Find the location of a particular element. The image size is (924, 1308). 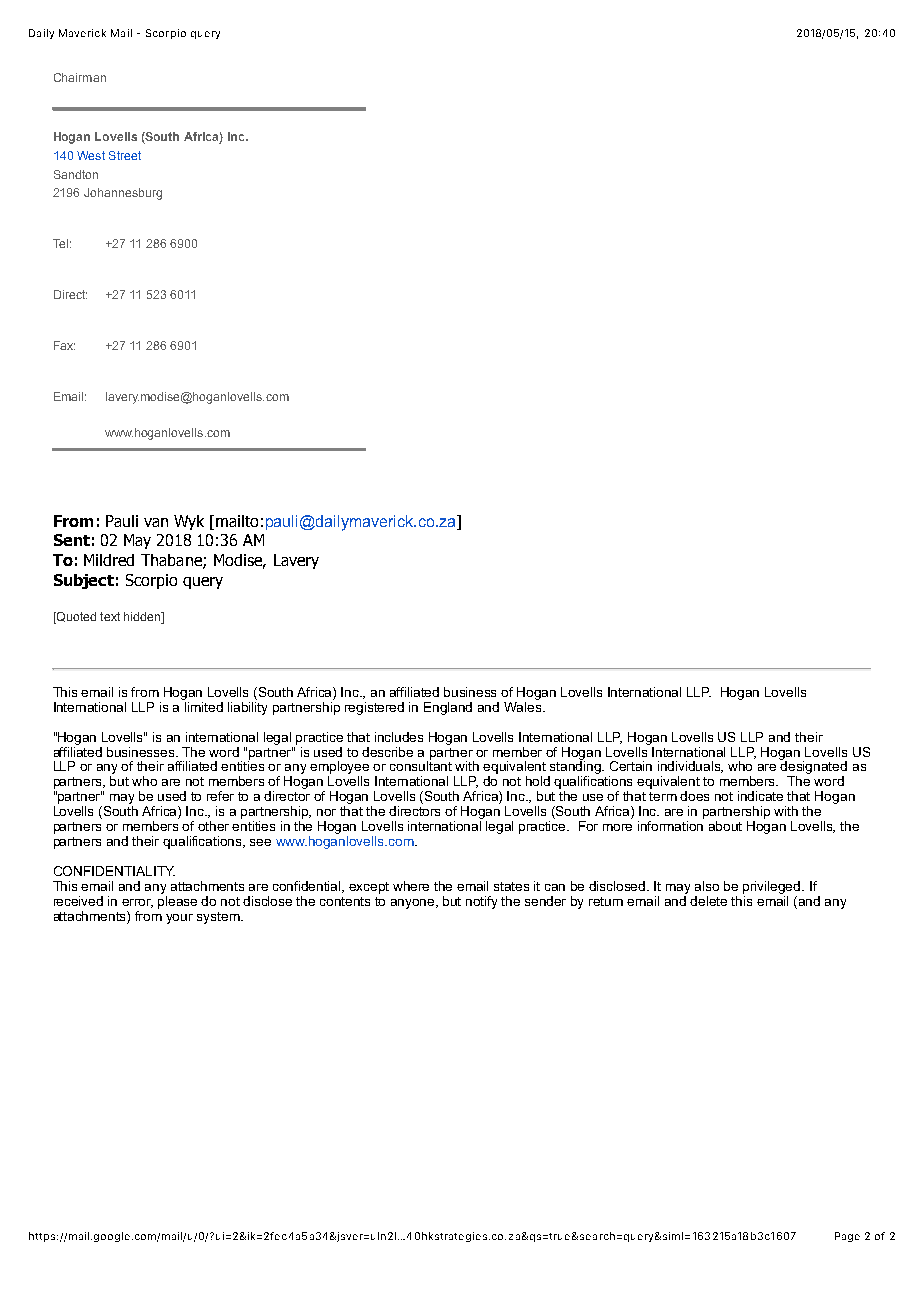

Wales is located at coordinates (524, 707).
